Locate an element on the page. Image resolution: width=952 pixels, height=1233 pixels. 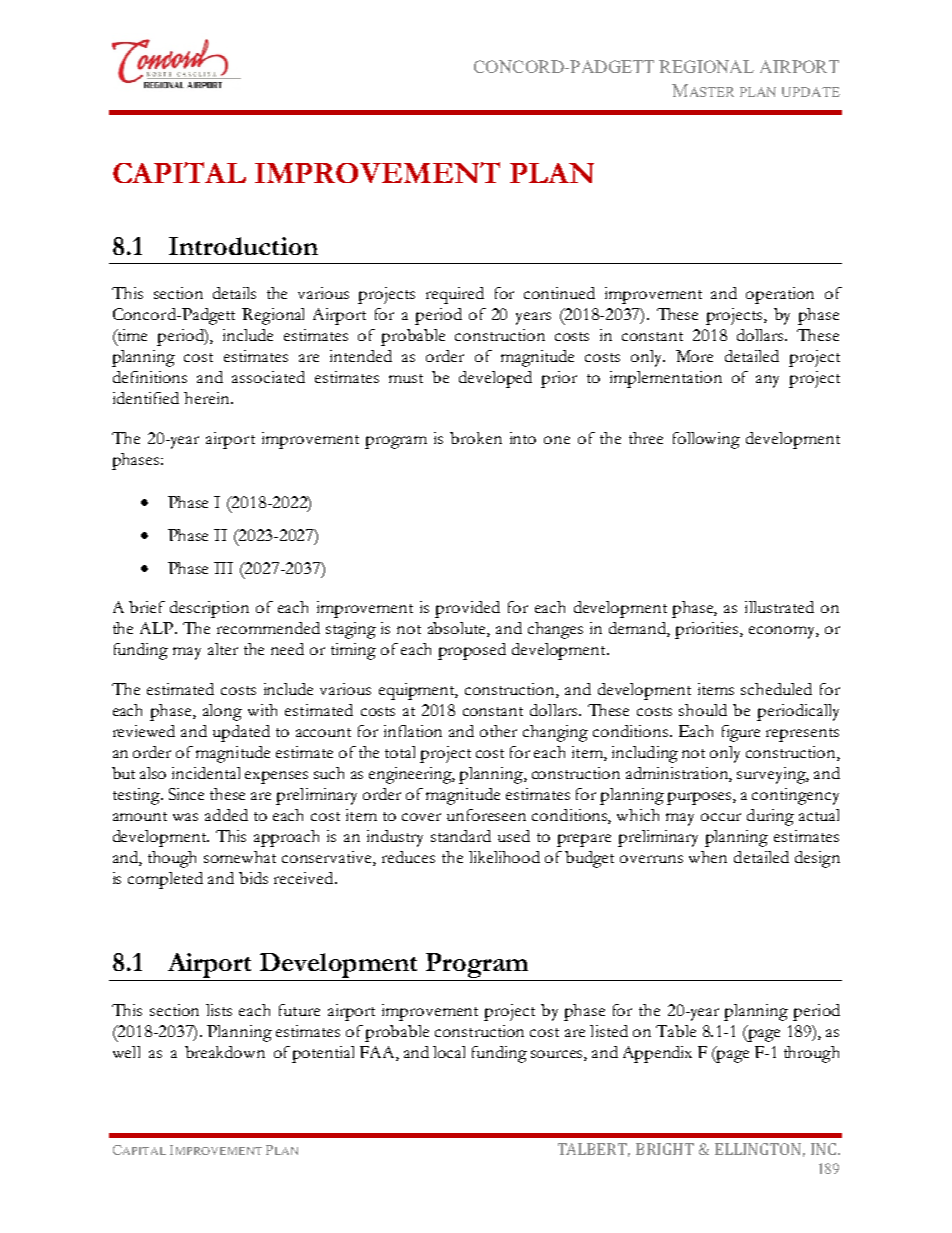
alter is located at coordinates (223, 649).
